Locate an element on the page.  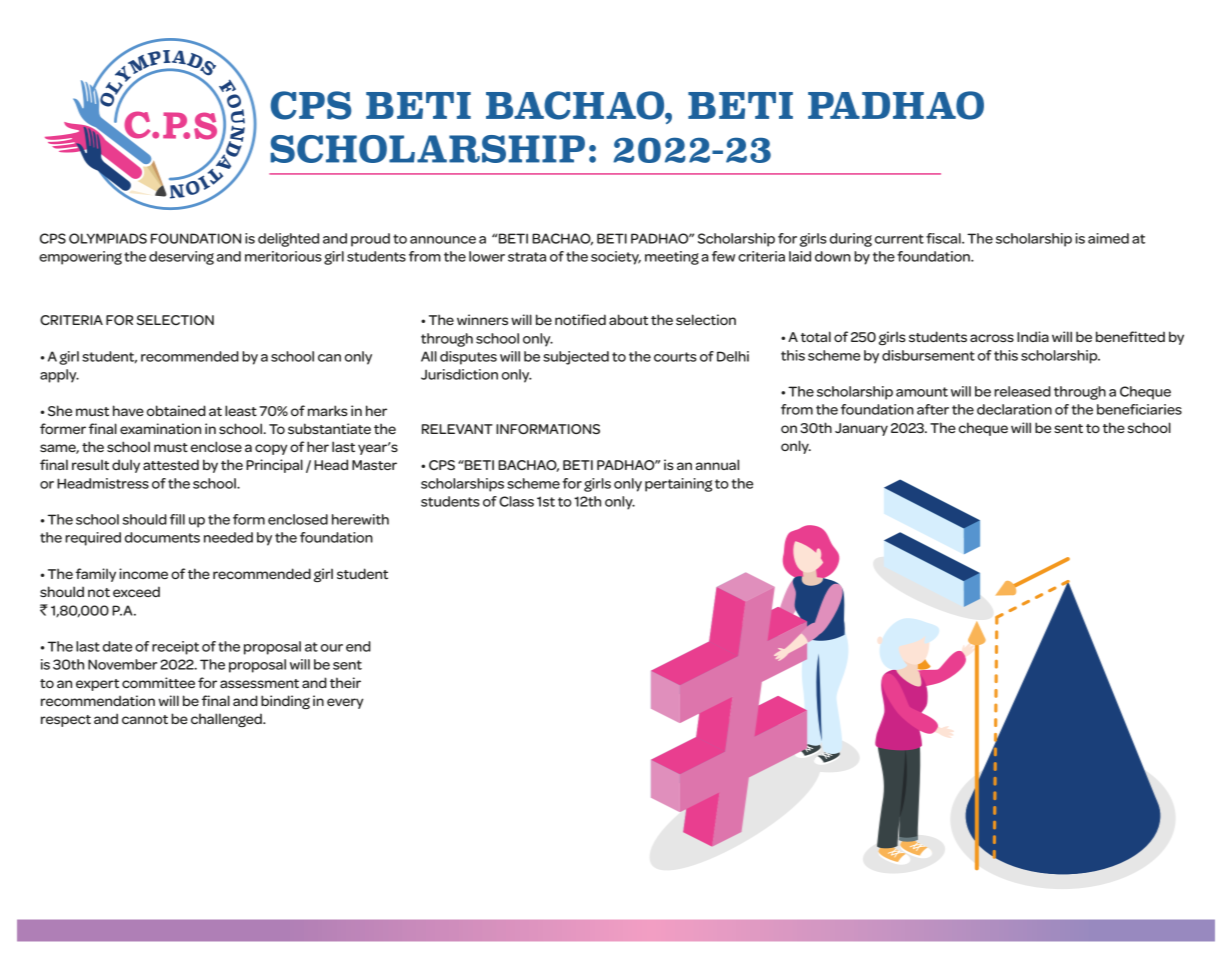
RELEVANT is located at coordinates (457, 429).
